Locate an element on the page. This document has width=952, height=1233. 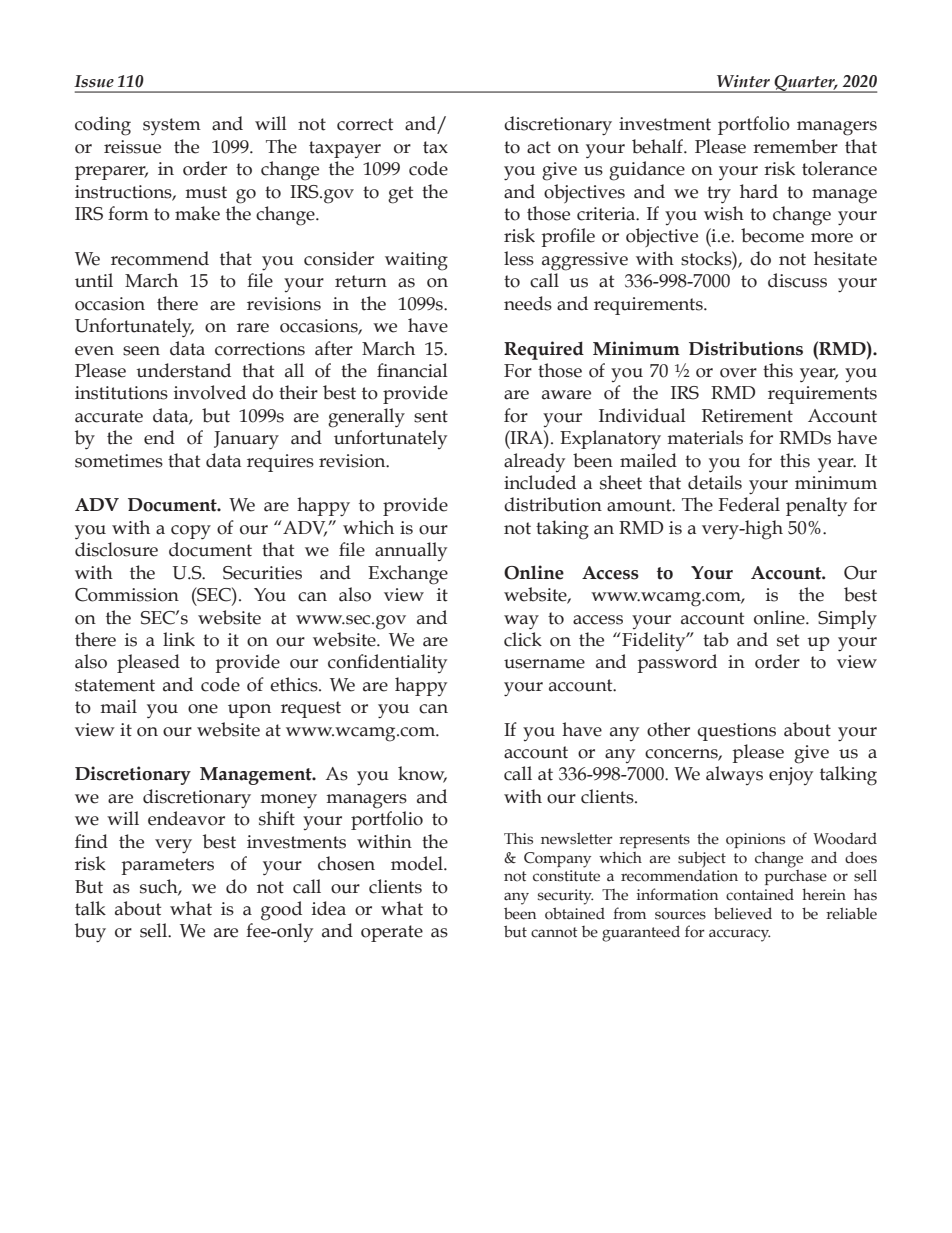
financial is located at coordinates (412, 370).
